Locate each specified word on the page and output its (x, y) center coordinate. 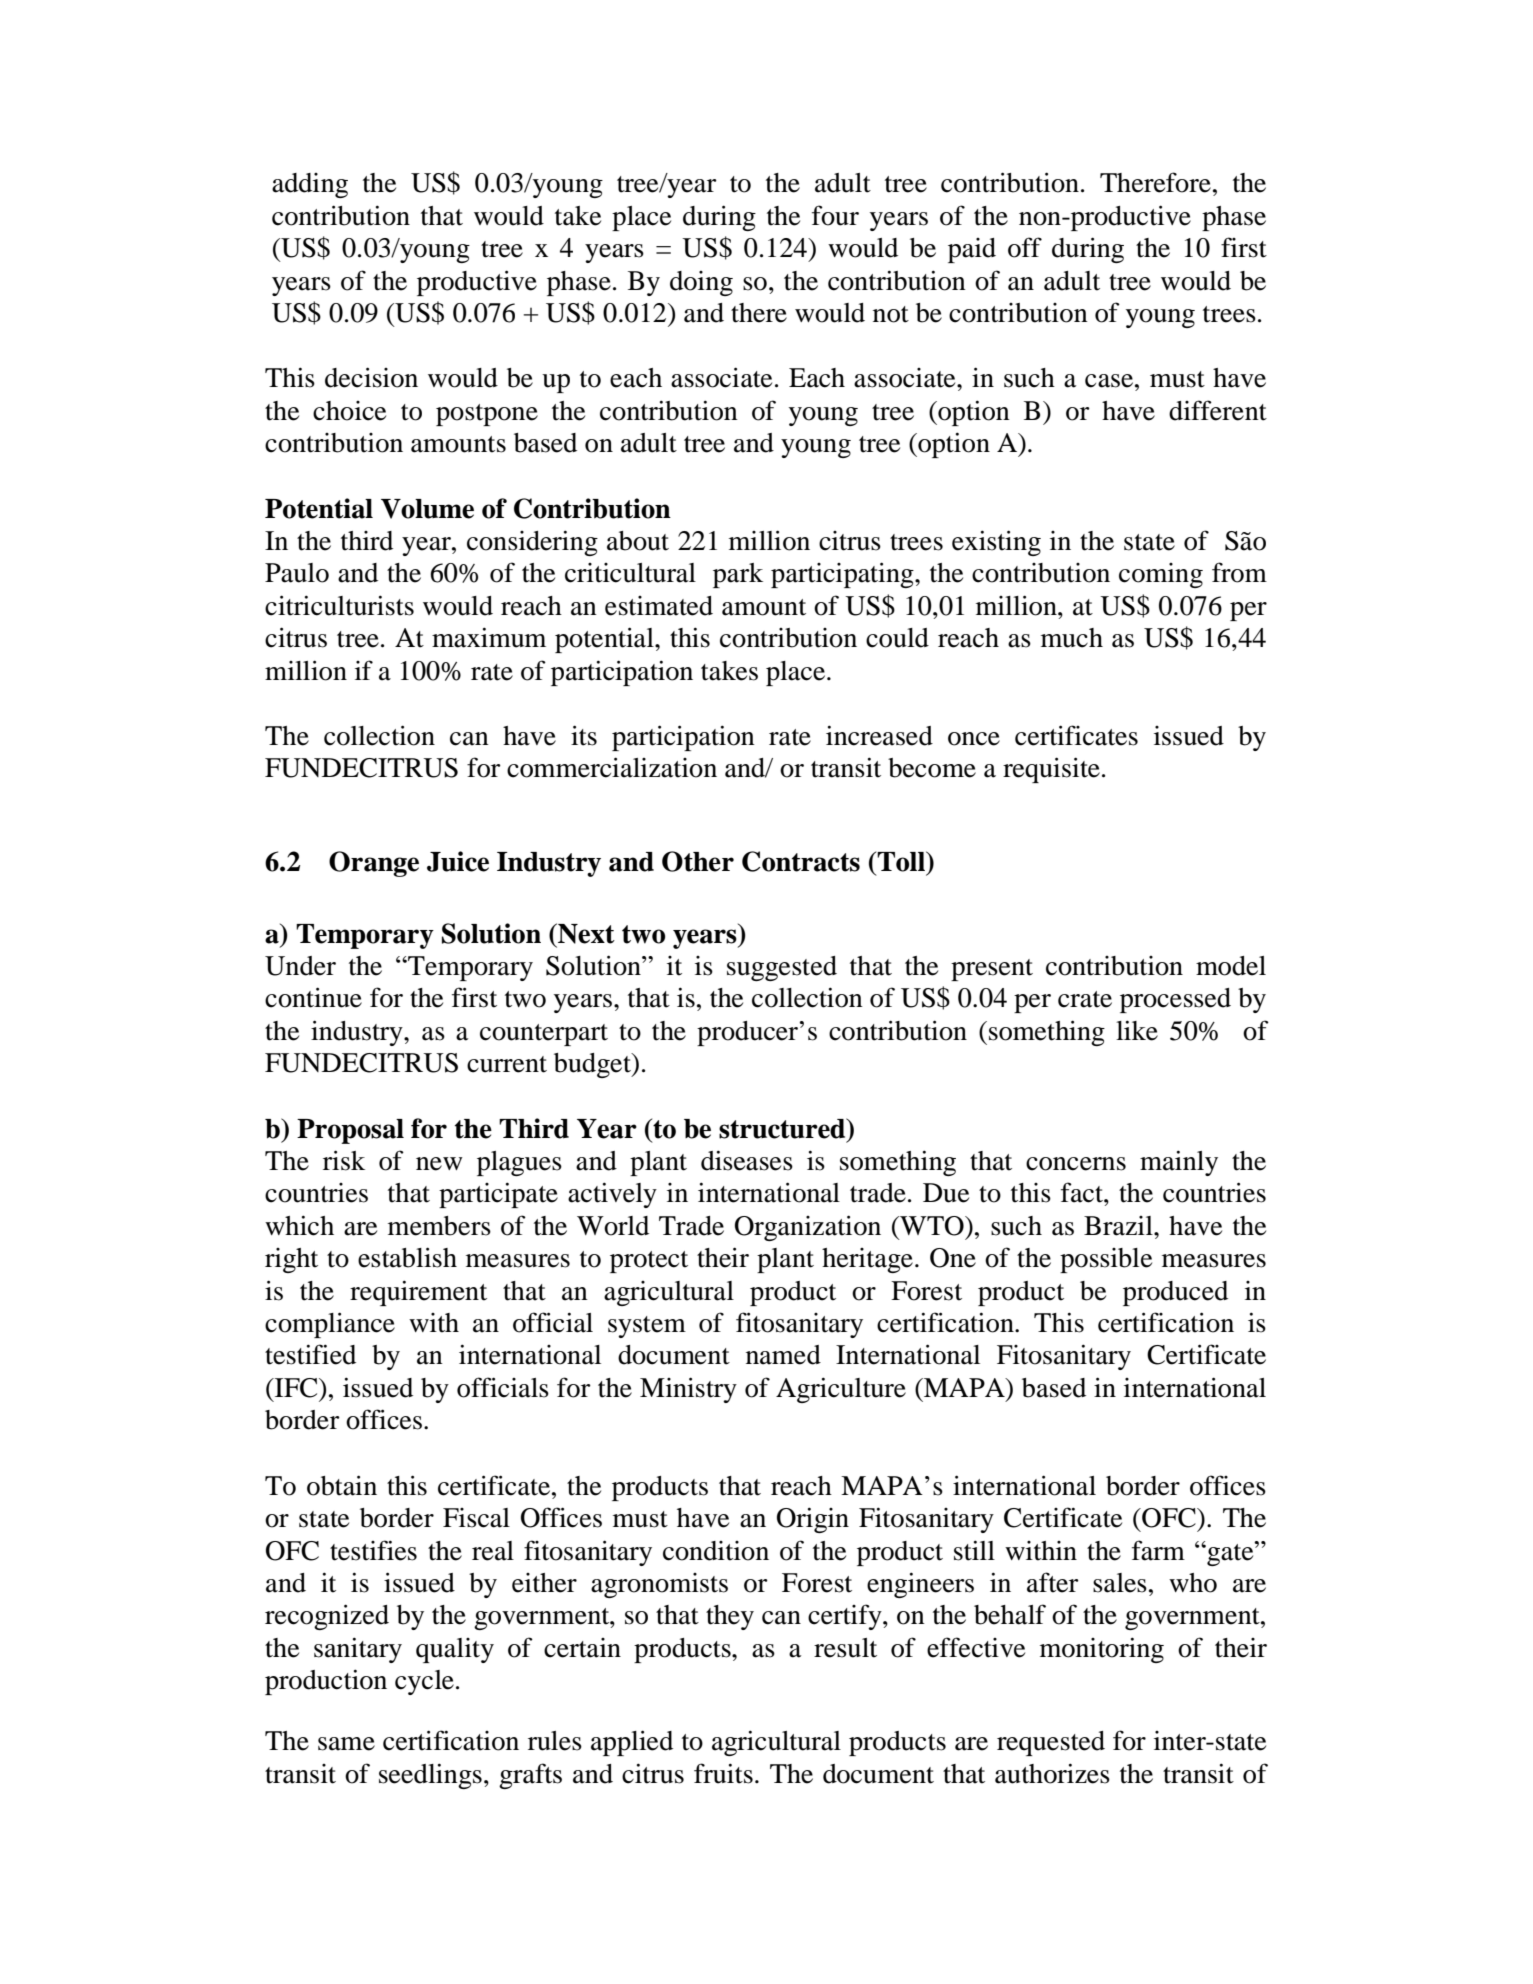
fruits (723, 1773)
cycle (424, 1682)
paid (972, 250)
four (835, 215)
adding (310, 185)
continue (313, 997)
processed (1175, 1000)
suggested (782, 968)
